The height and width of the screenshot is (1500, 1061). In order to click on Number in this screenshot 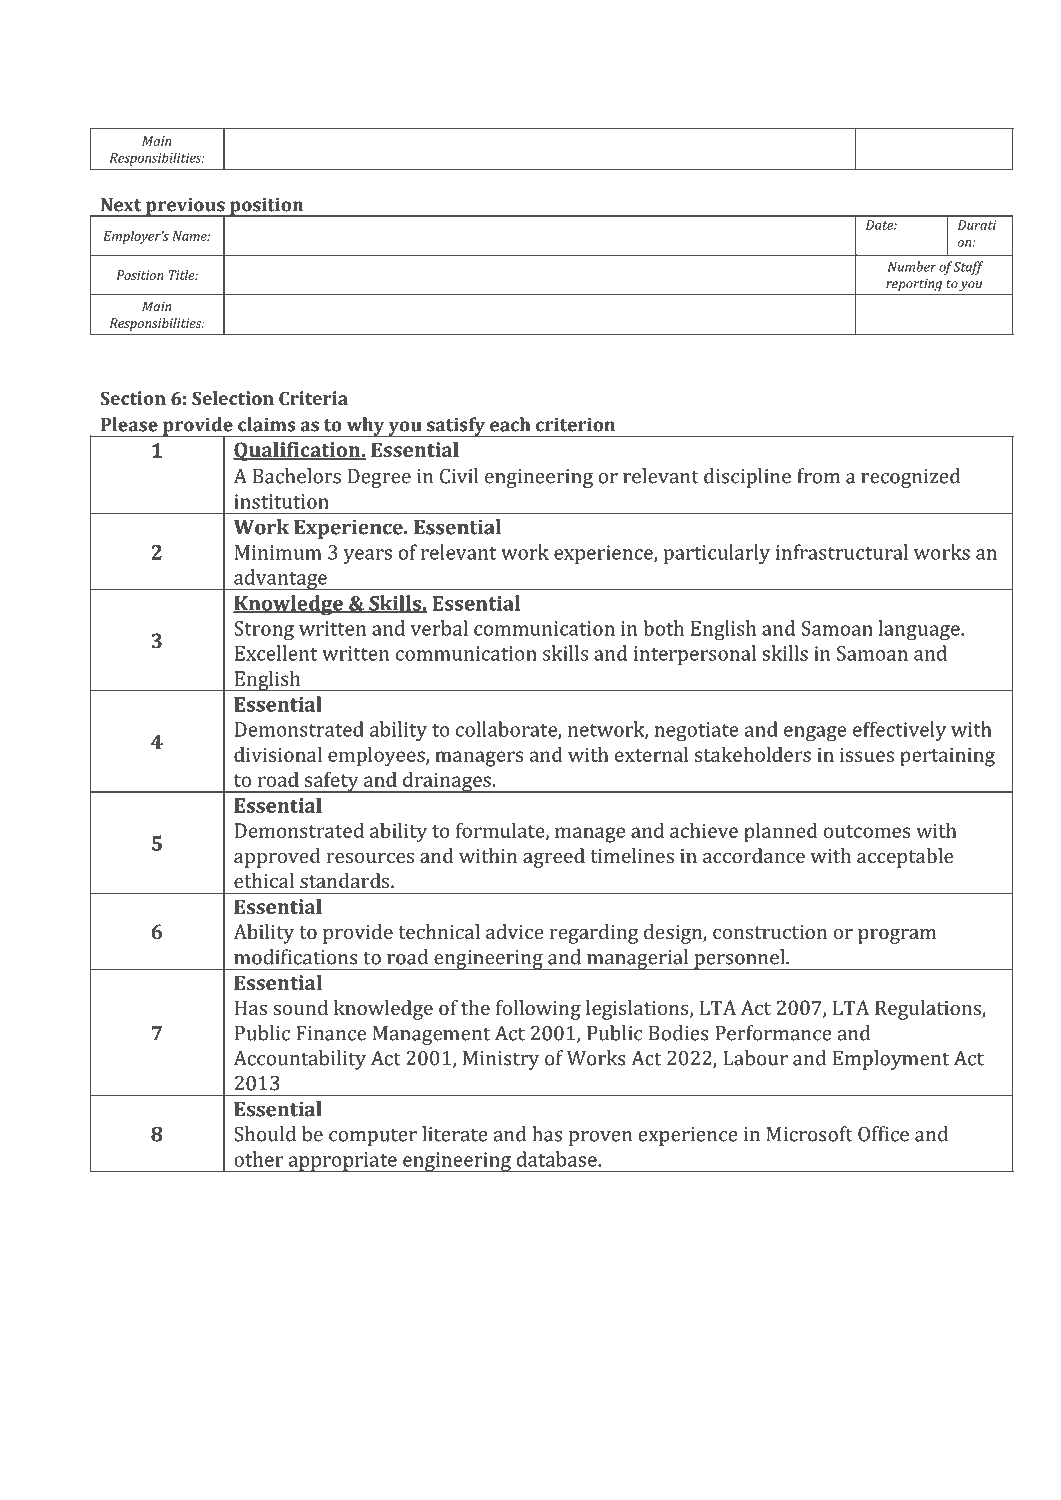, I will do `click(912, 266)`.
